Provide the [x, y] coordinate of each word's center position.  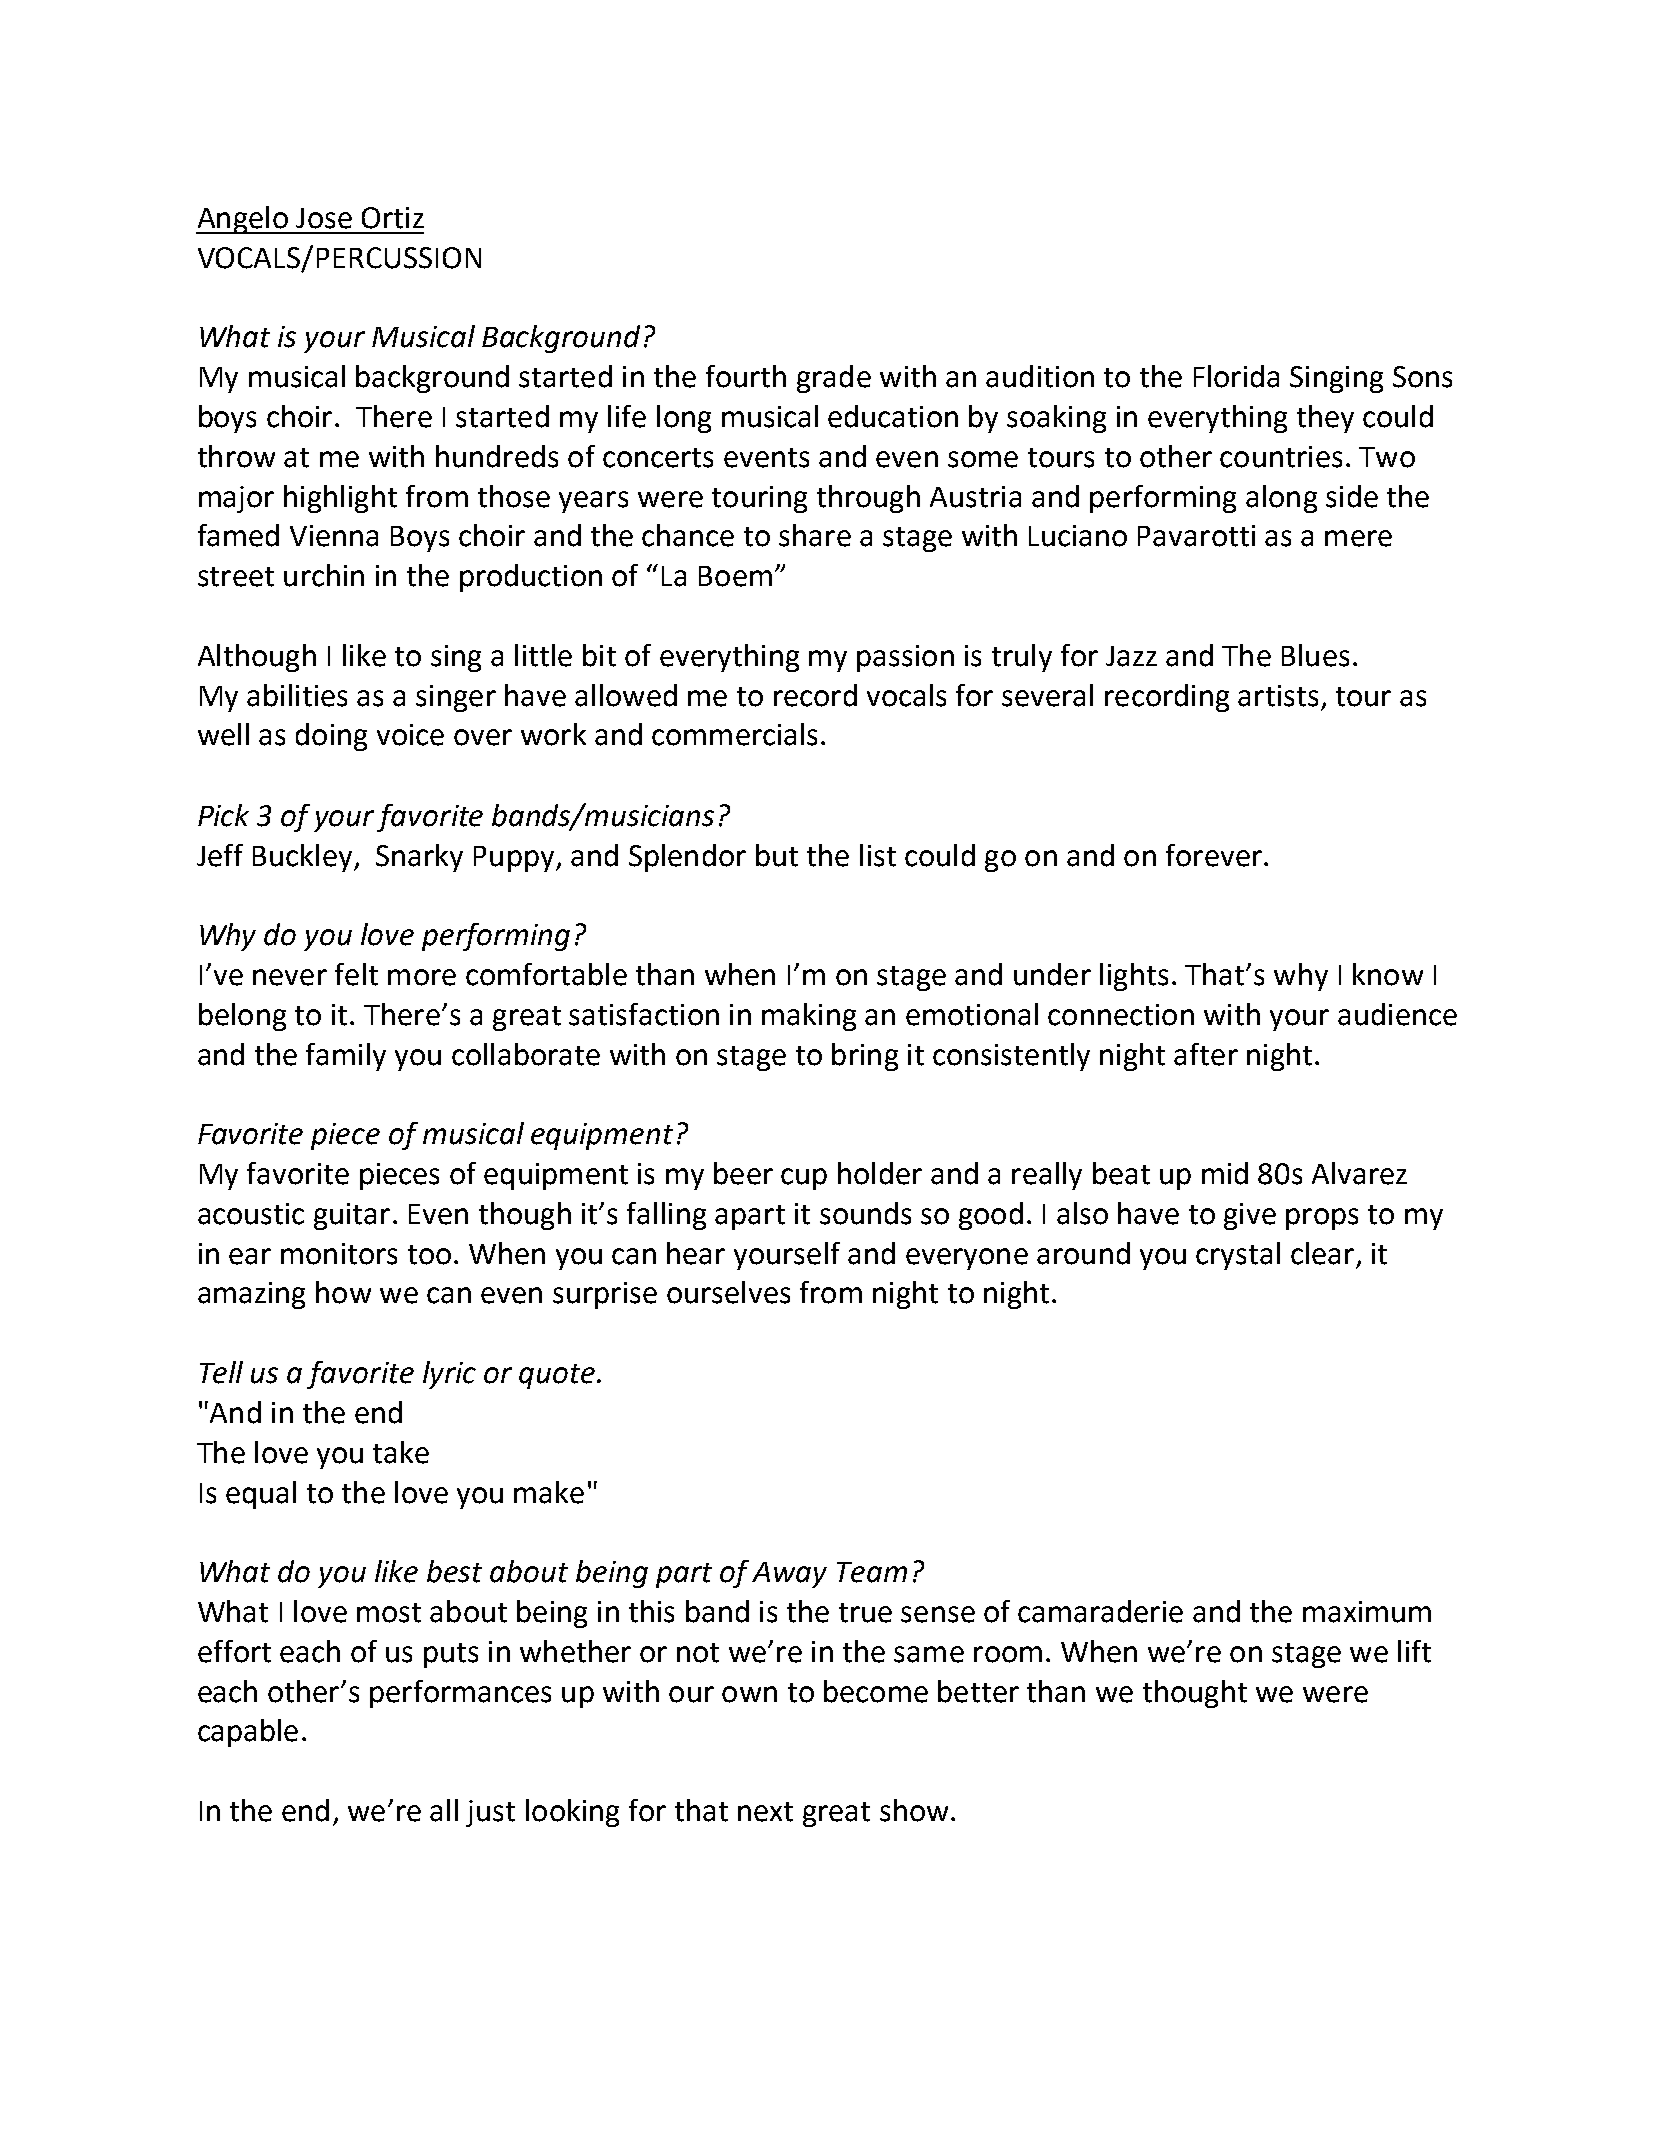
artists [1278, 696]
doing [331, 737]
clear [1322, 1253]
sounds [865, 1213]
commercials [734, 734]
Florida [1236, 376]
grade [834, 379]
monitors [339, 1254]
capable [248, 1733]
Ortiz [393, 218]
